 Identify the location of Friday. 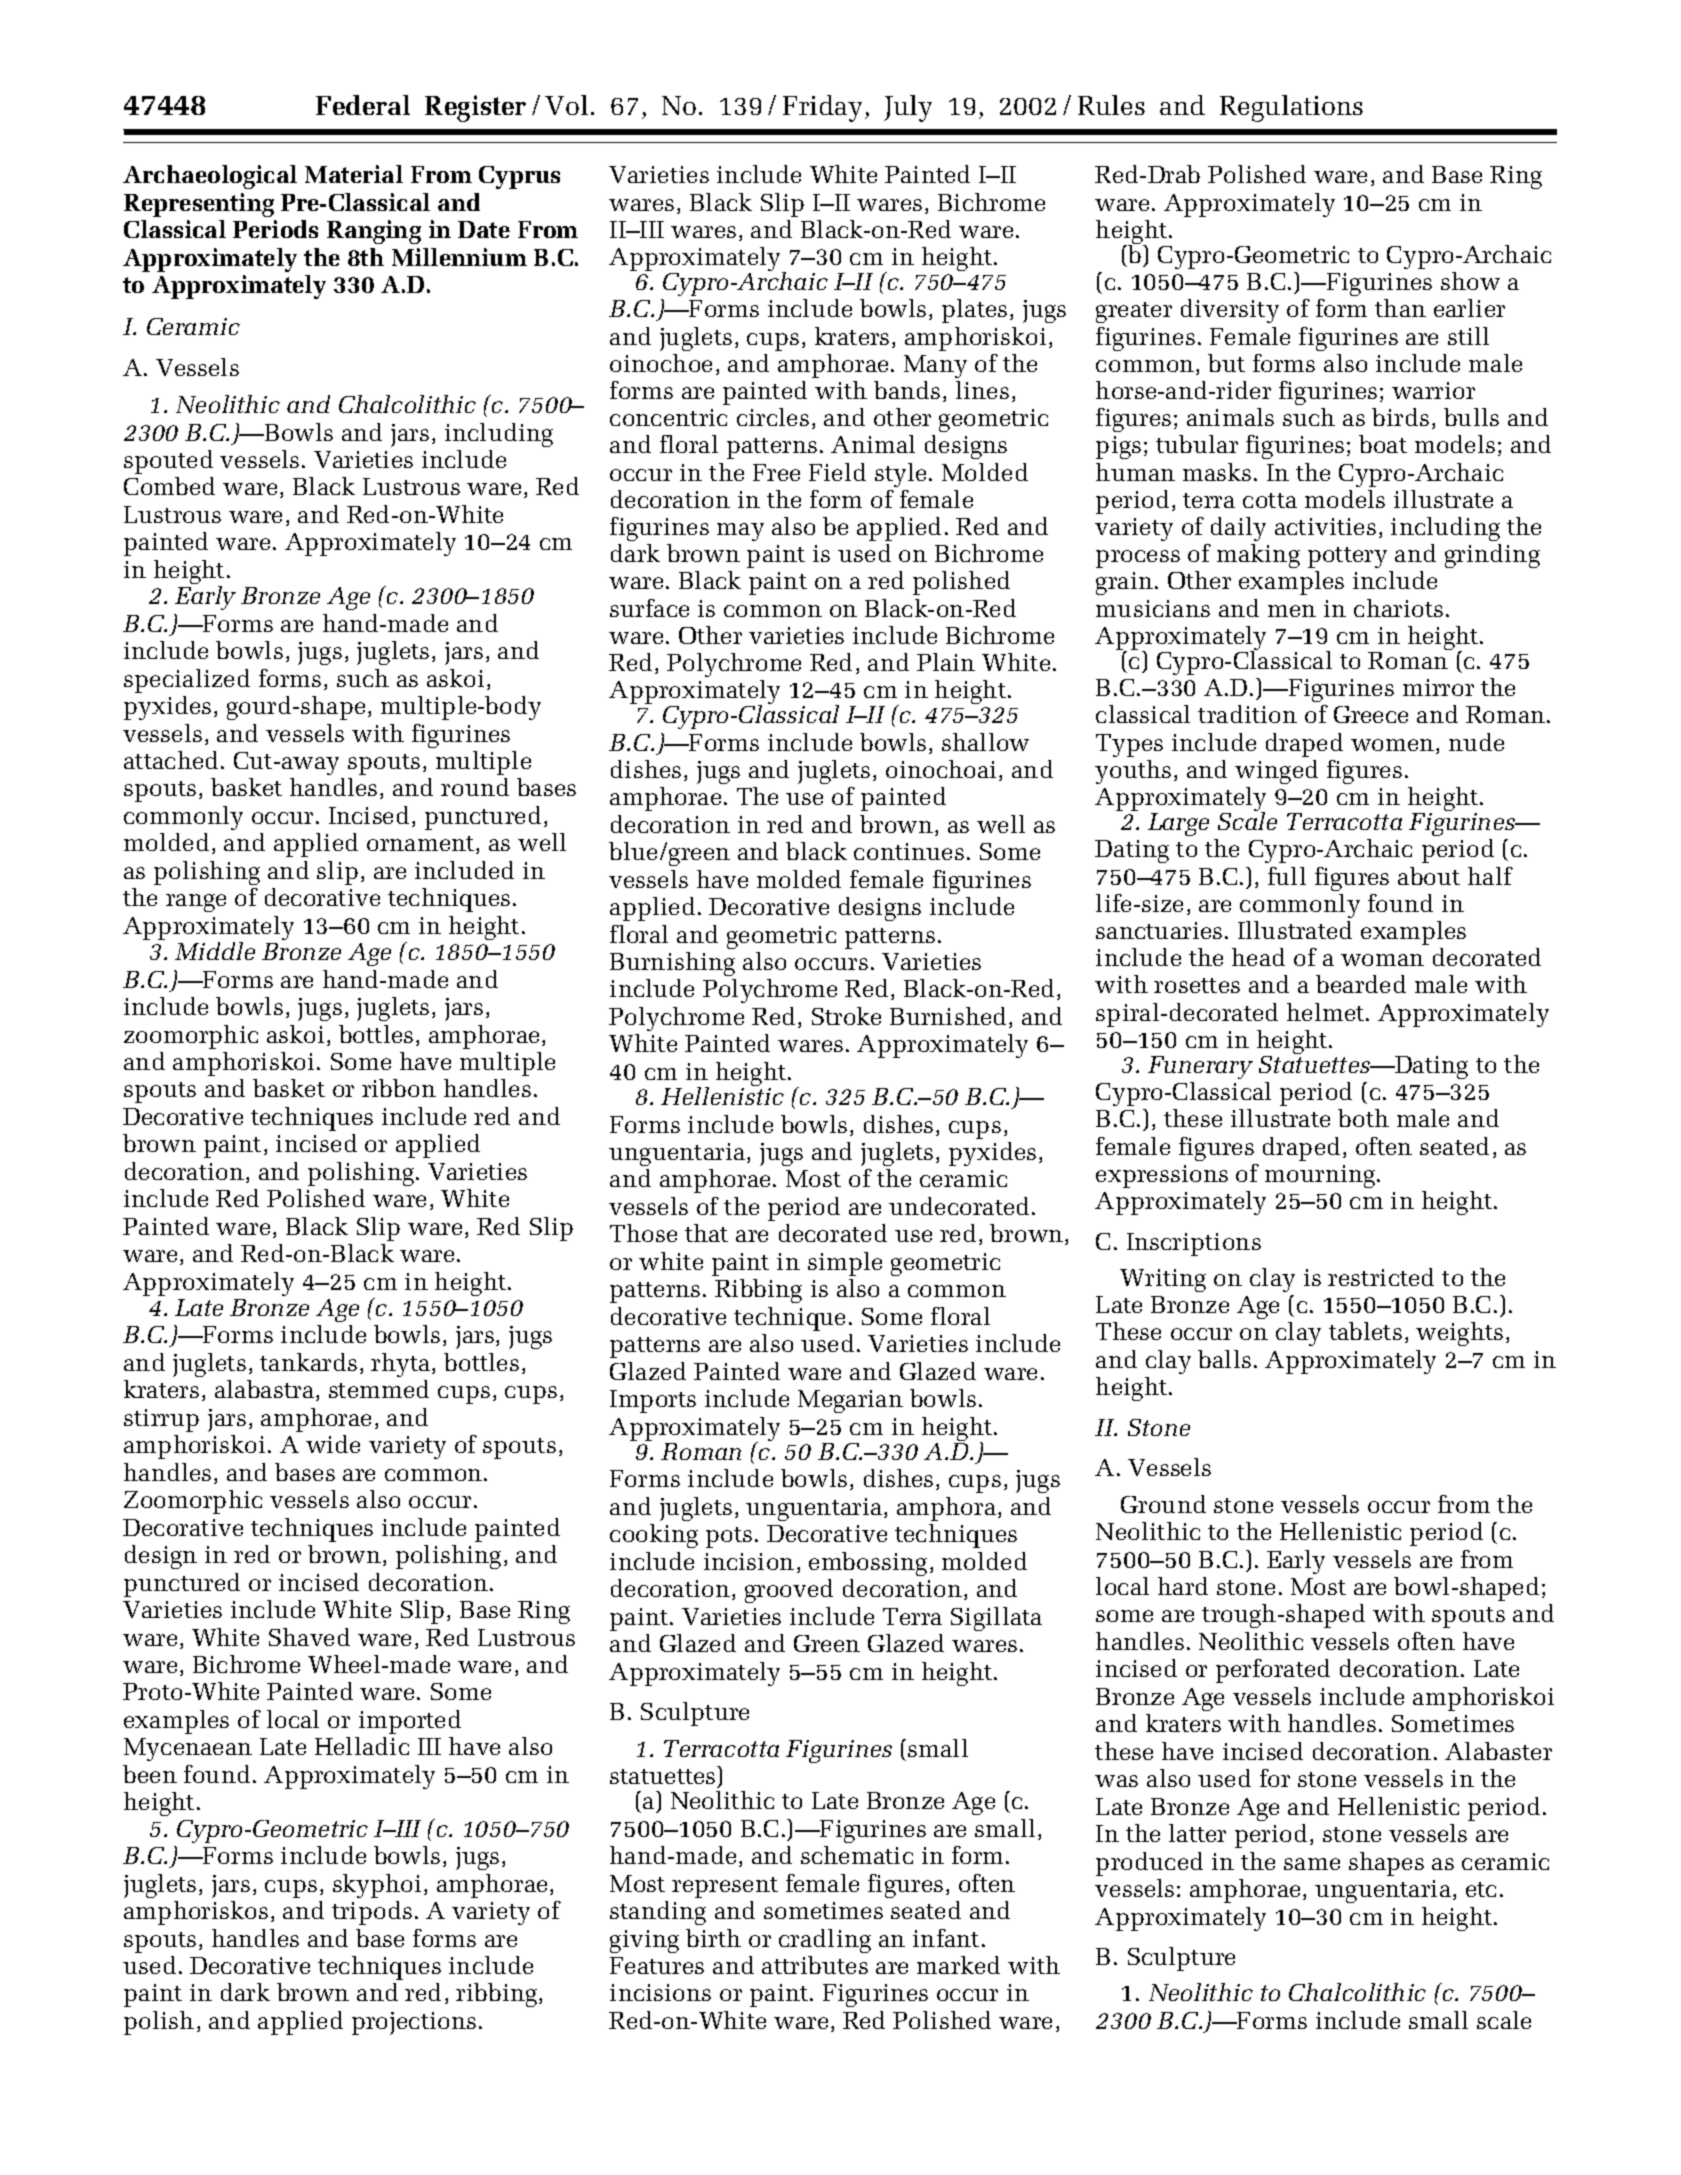
(822, 108).
